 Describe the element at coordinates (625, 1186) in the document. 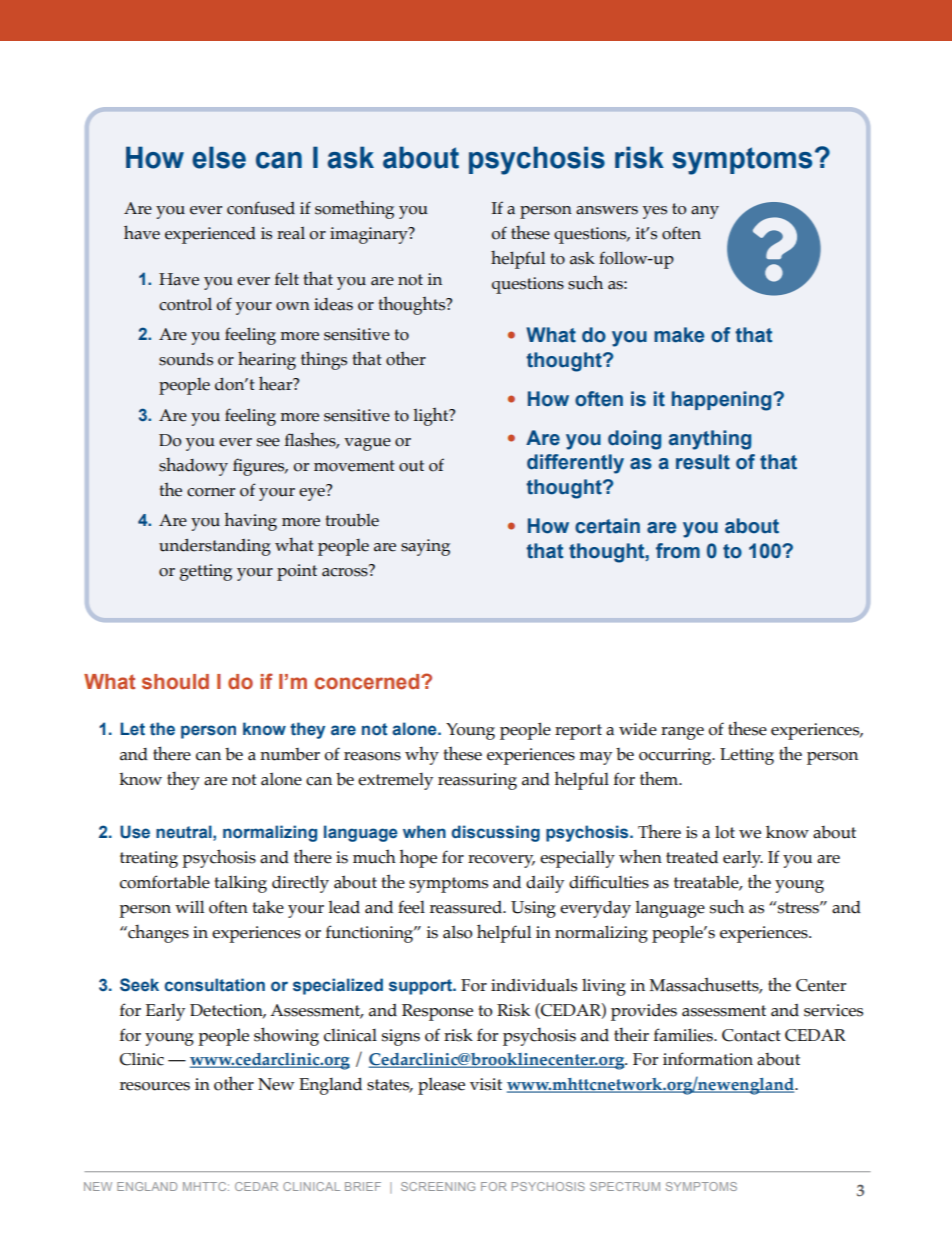

I see `SPECTRUM` at that location.
